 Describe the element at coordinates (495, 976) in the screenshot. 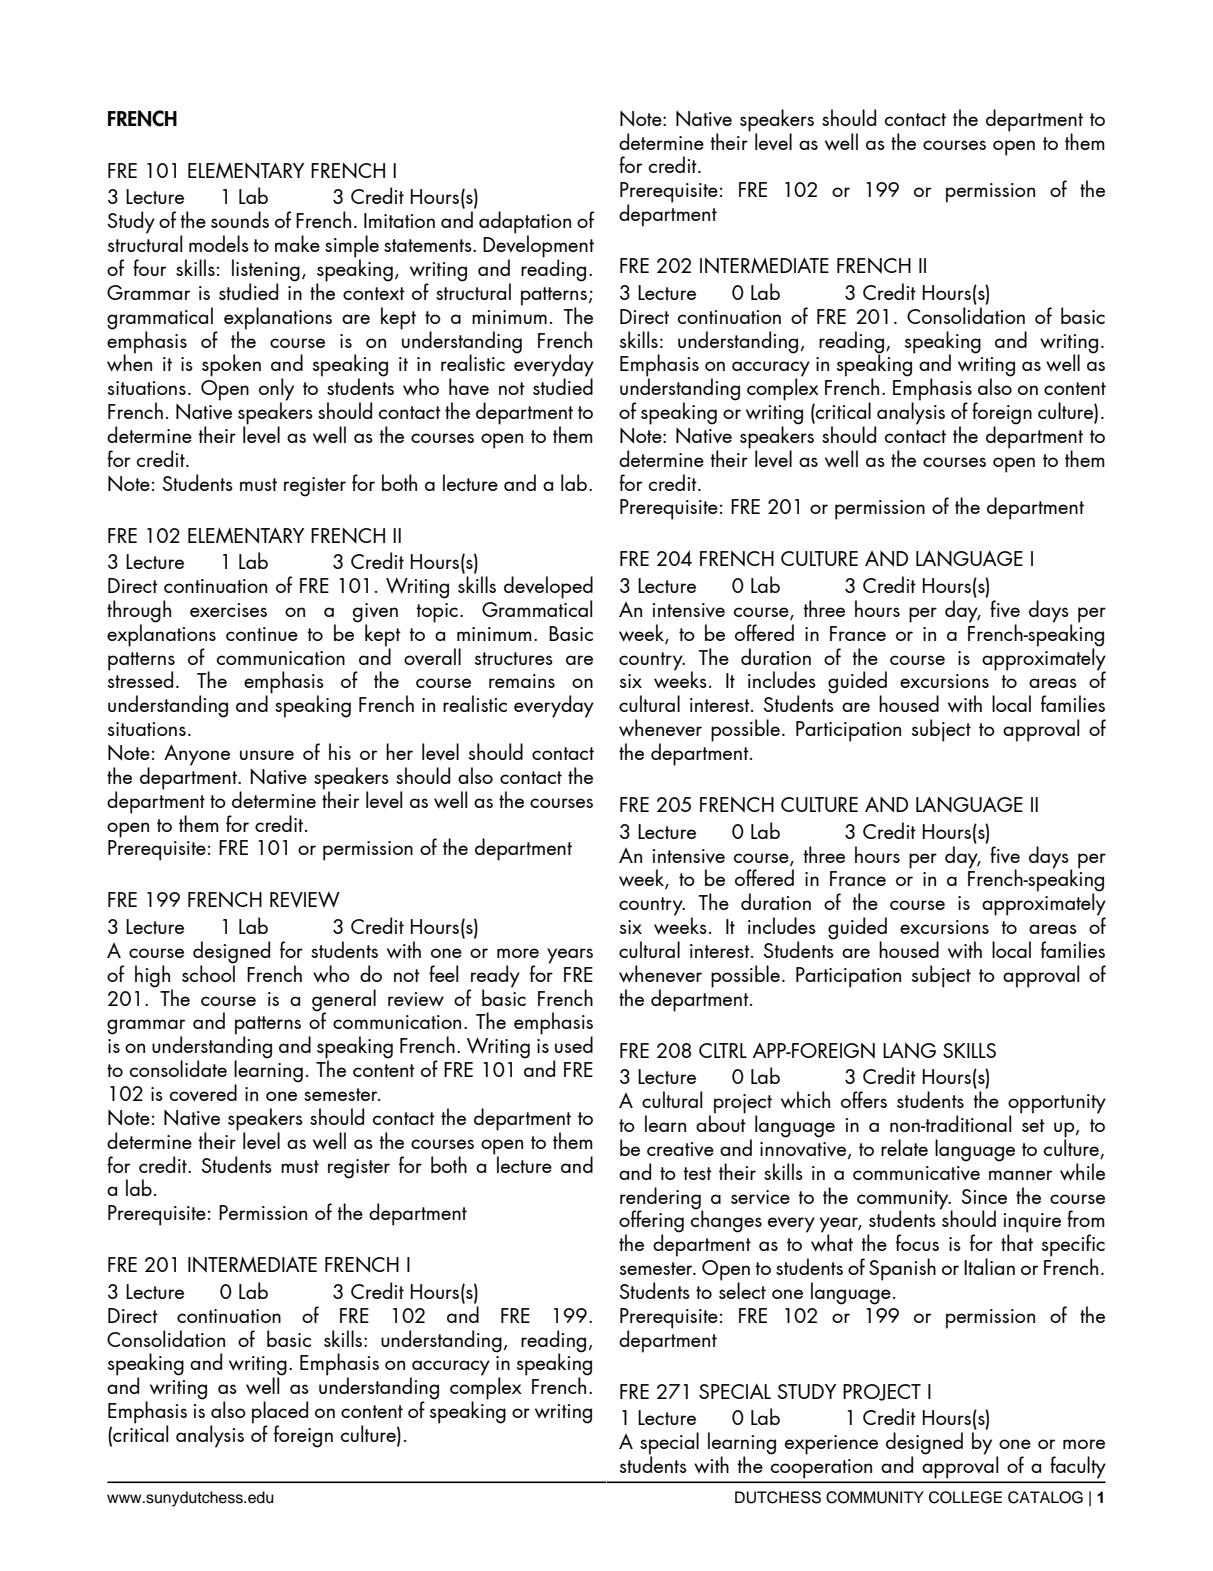

I see `ready` at that location.
